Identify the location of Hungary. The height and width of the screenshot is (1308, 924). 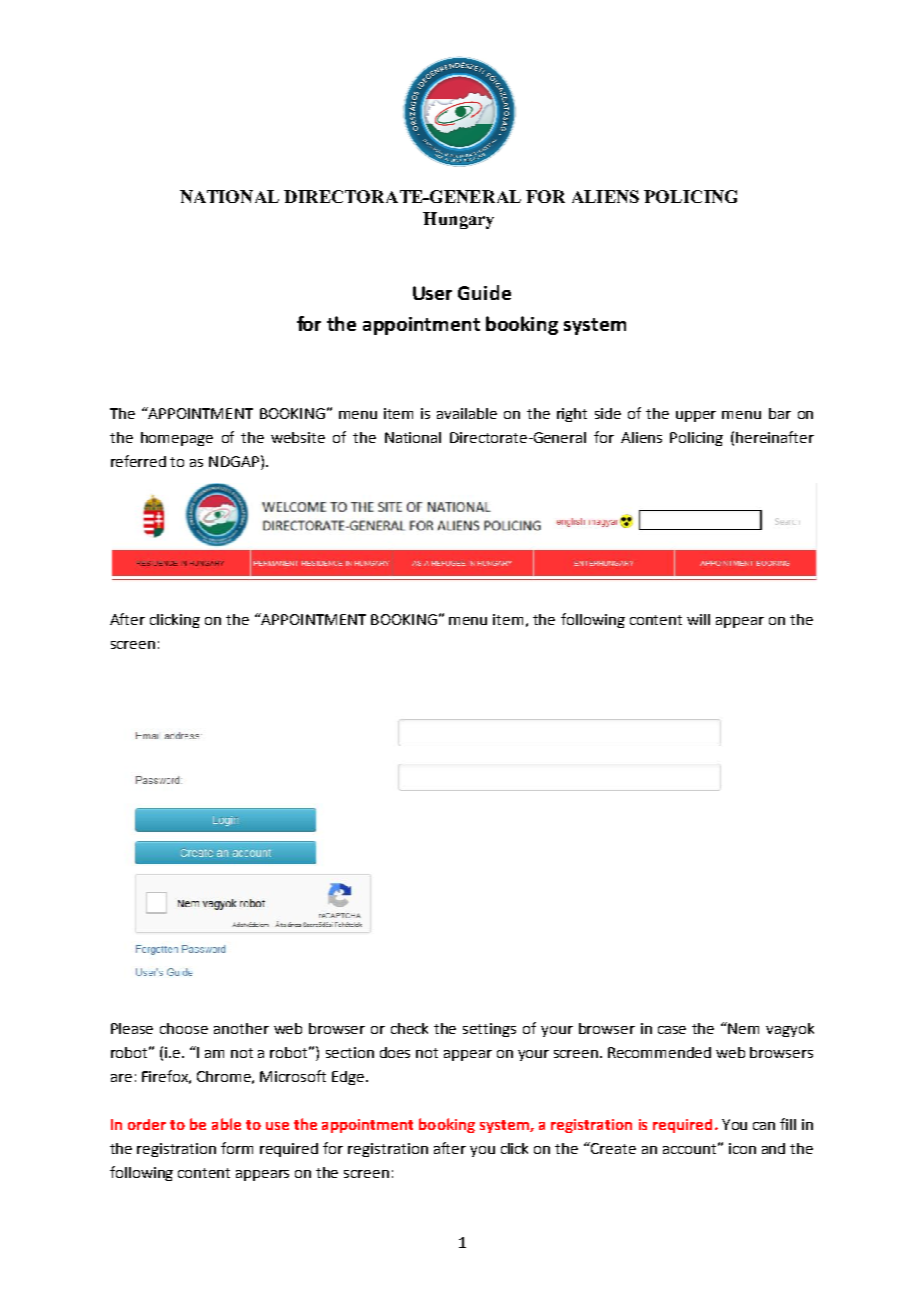
(458, 220).
